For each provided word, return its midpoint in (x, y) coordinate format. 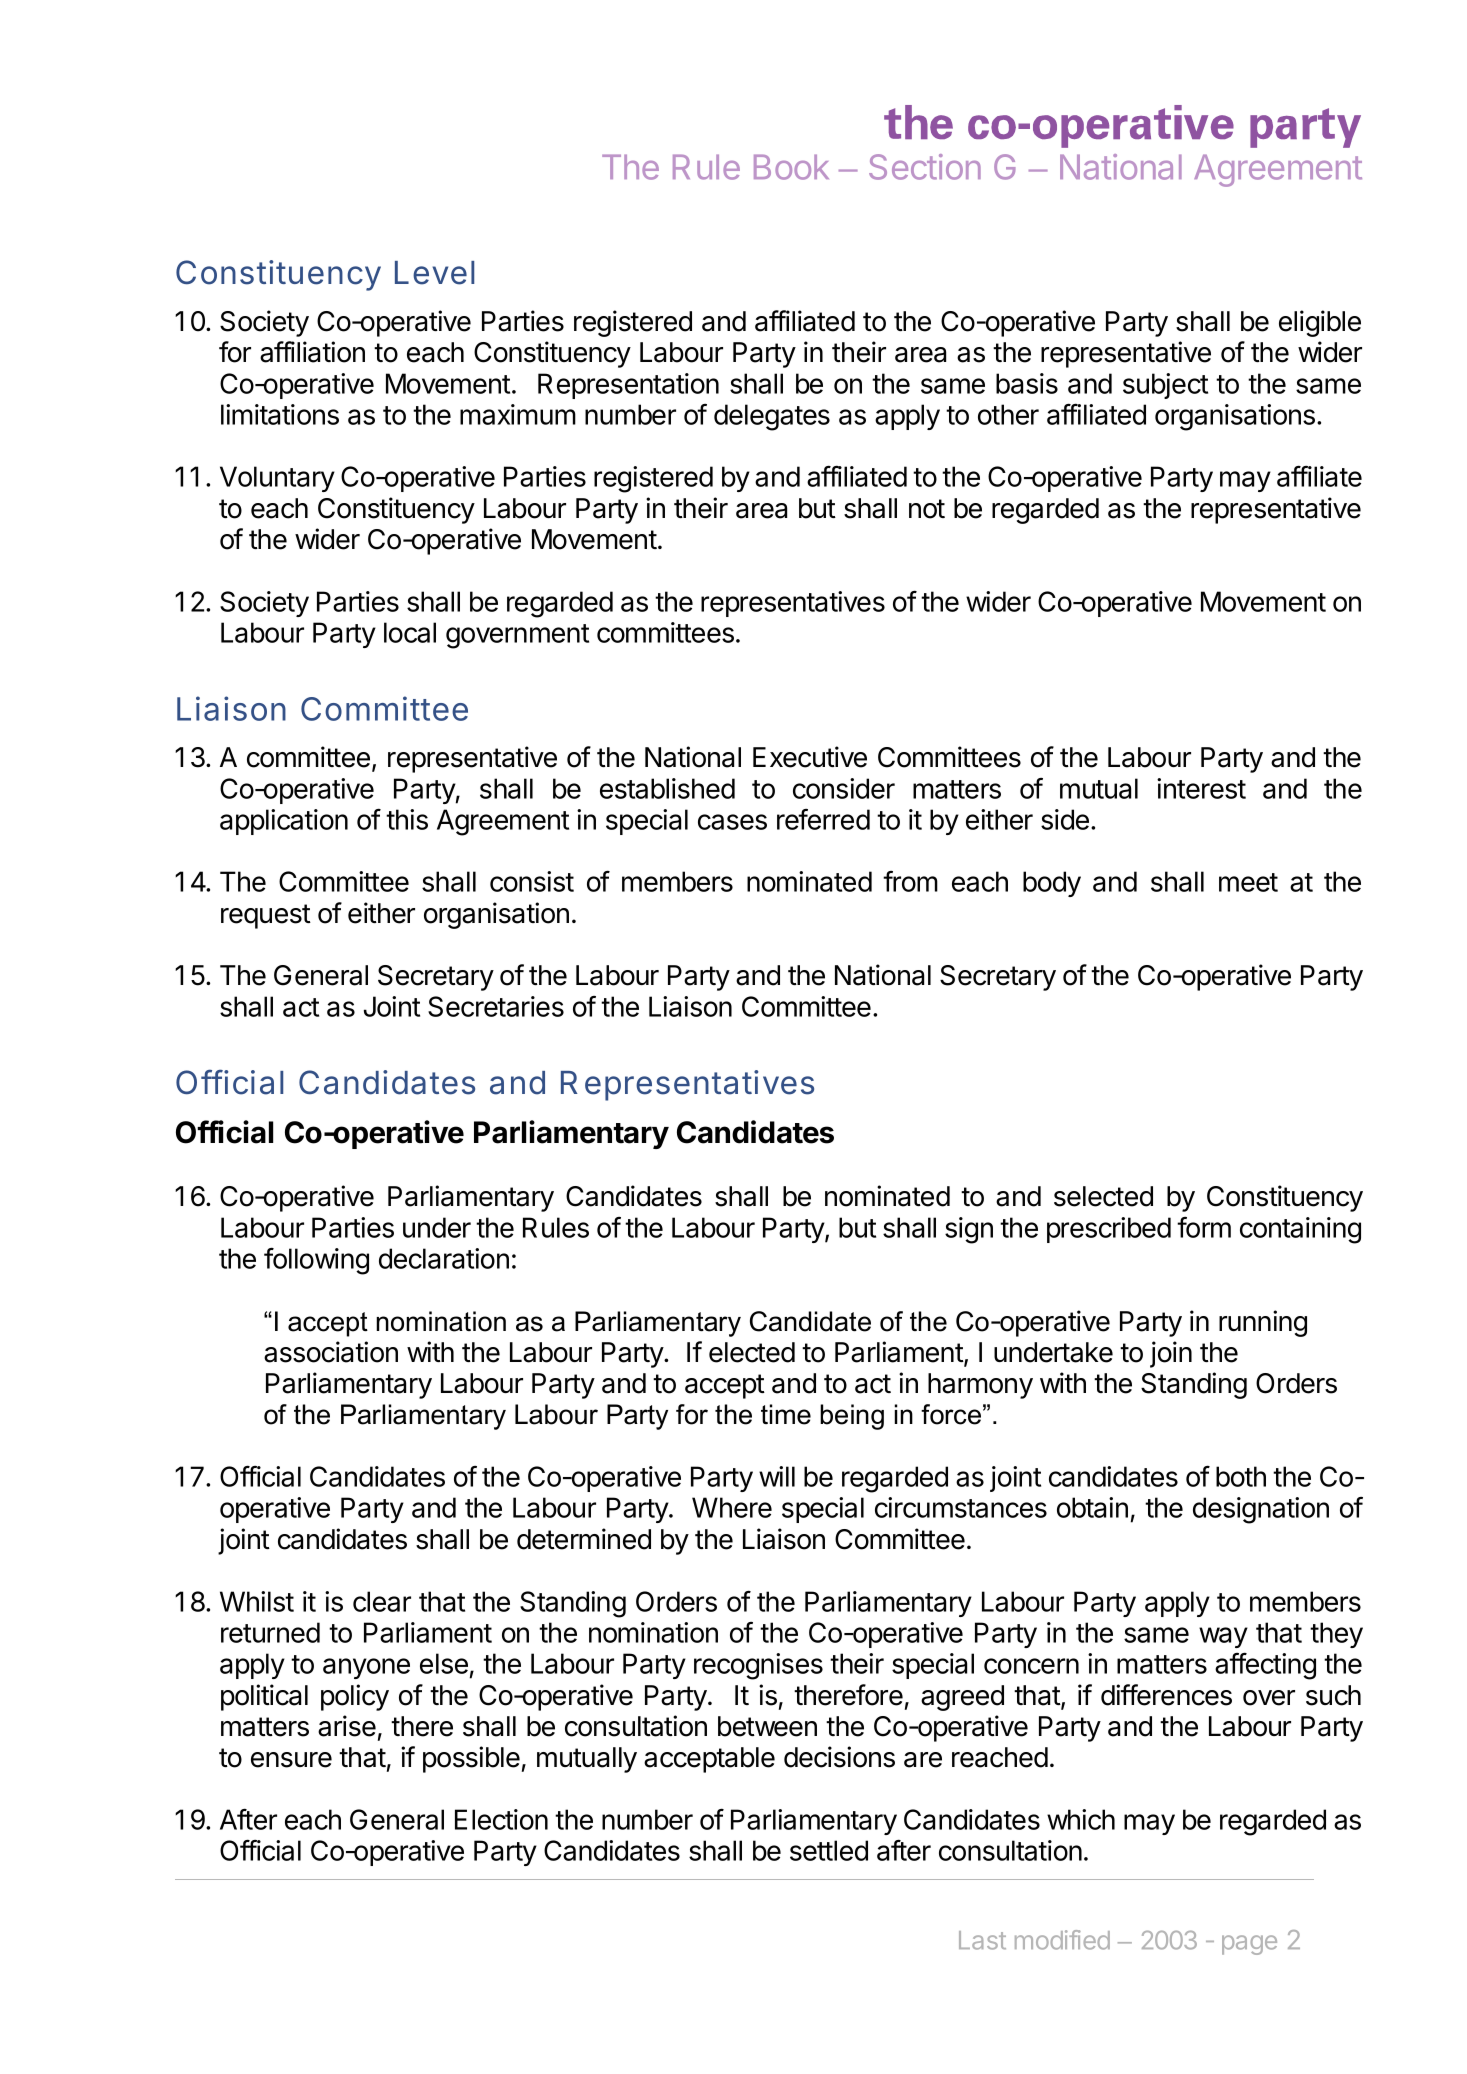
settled (829, 1850)
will (777, 1476)
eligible (1320, 323)
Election (501, 1819)
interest (1201, 788)
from (910, 881)
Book (791, 167)
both (1241, 1476)
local (410, 632)
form (1204, 1227)
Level (434, 273)
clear (382, 1601)
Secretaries (496, 1006)
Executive (810, 757)
